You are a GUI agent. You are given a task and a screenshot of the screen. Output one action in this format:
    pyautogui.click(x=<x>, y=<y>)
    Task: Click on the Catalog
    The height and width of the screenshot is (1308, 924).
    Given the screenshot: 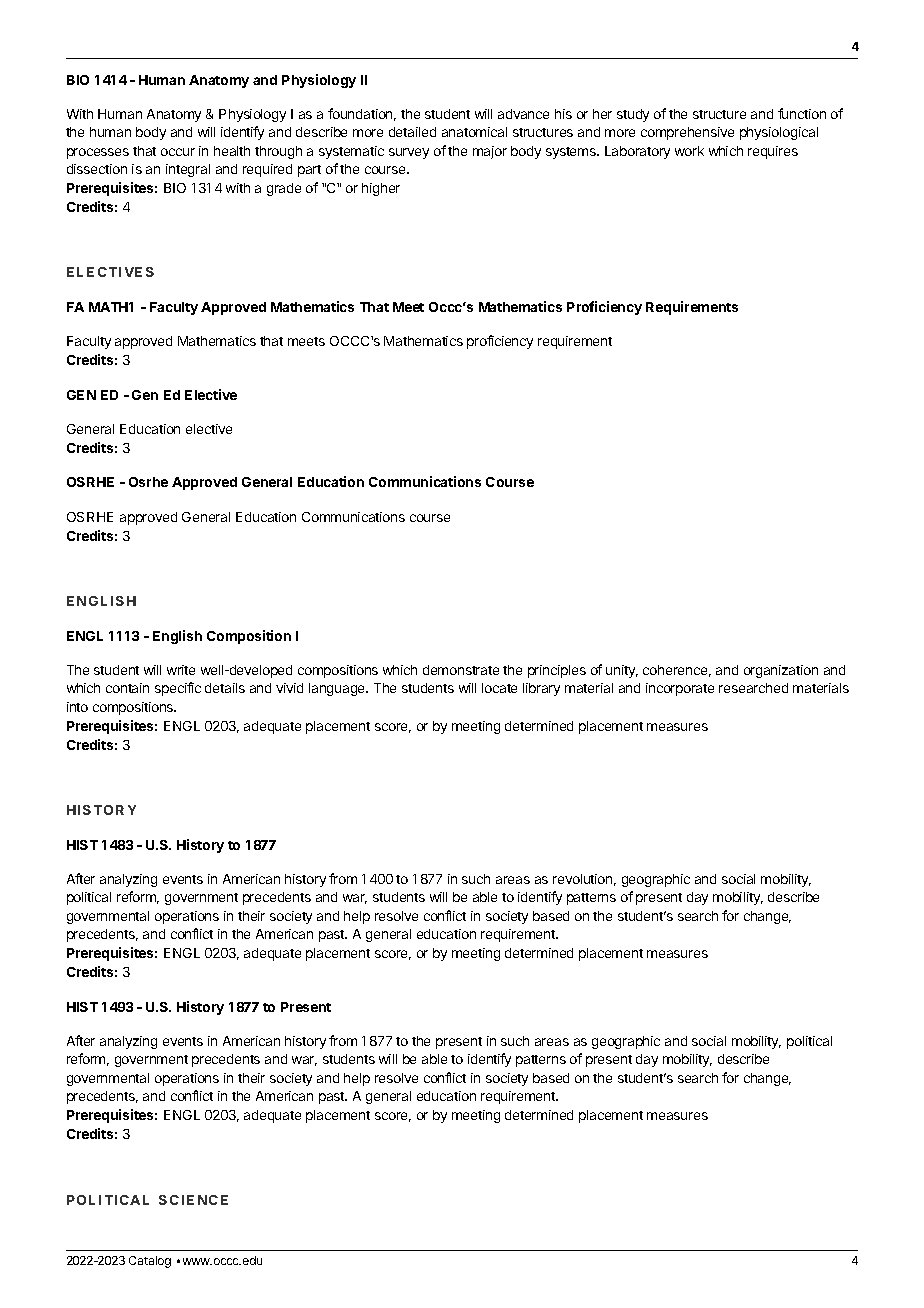 What is the action you would take?
    pyautogui.click(x=150, y=1262)
